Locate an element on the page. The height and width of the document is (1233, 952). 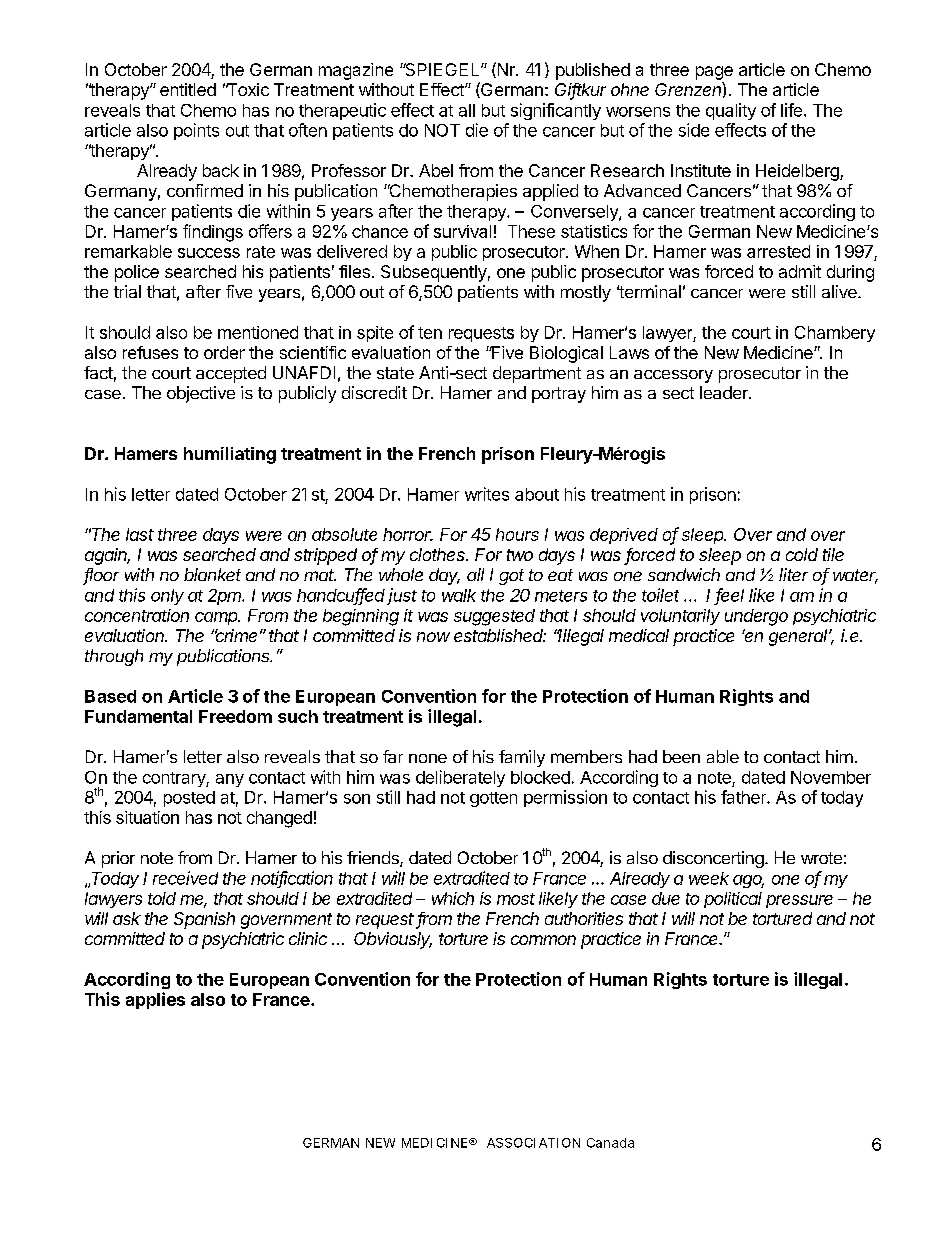
life is located at coordinates (791, 110).
